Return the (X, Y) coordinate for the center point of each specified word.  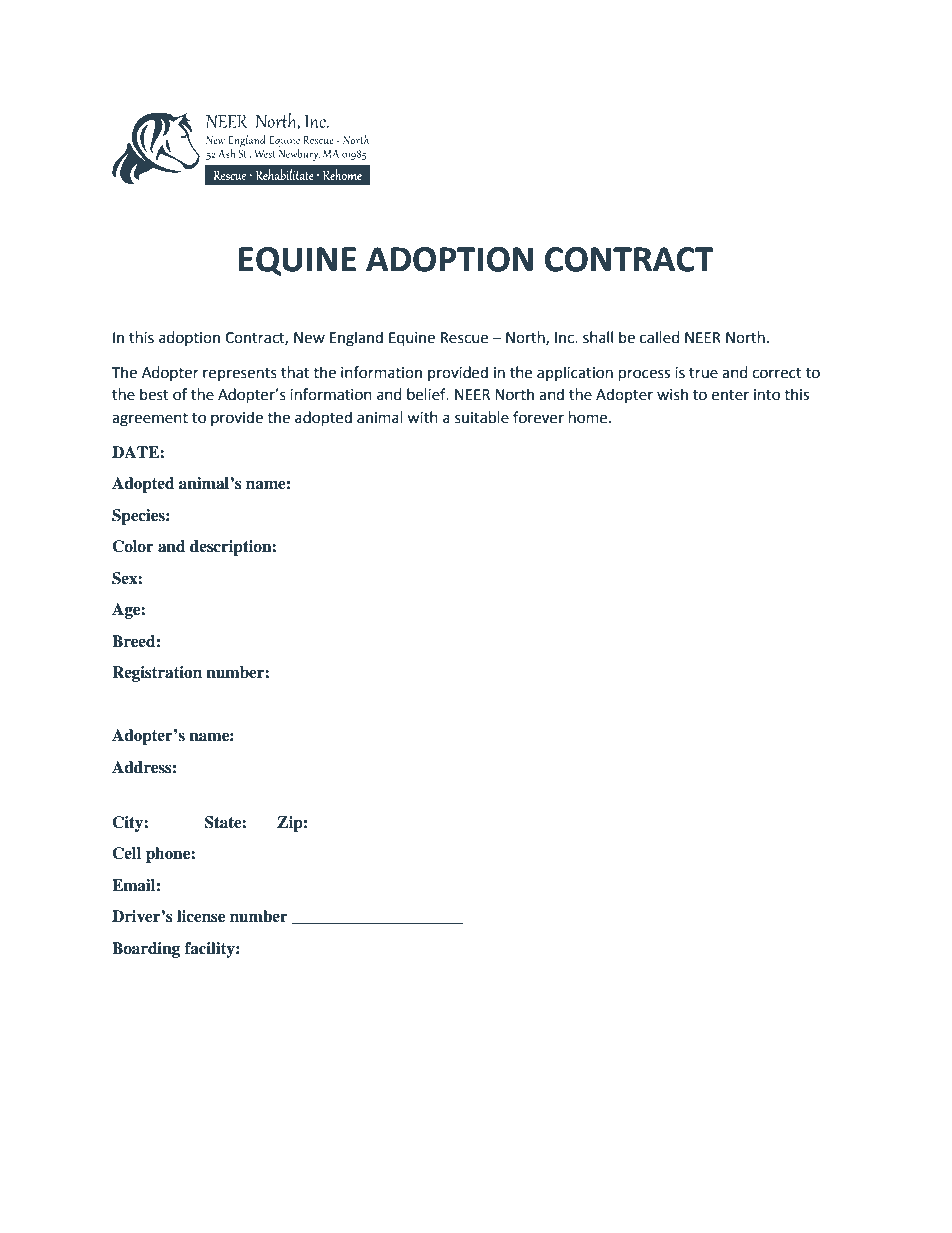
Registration (157, 674)
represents (240, 374)
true (703, 373)
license (201, 916)
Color (133, 546)
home (589, 417)
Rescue (464, 338)
